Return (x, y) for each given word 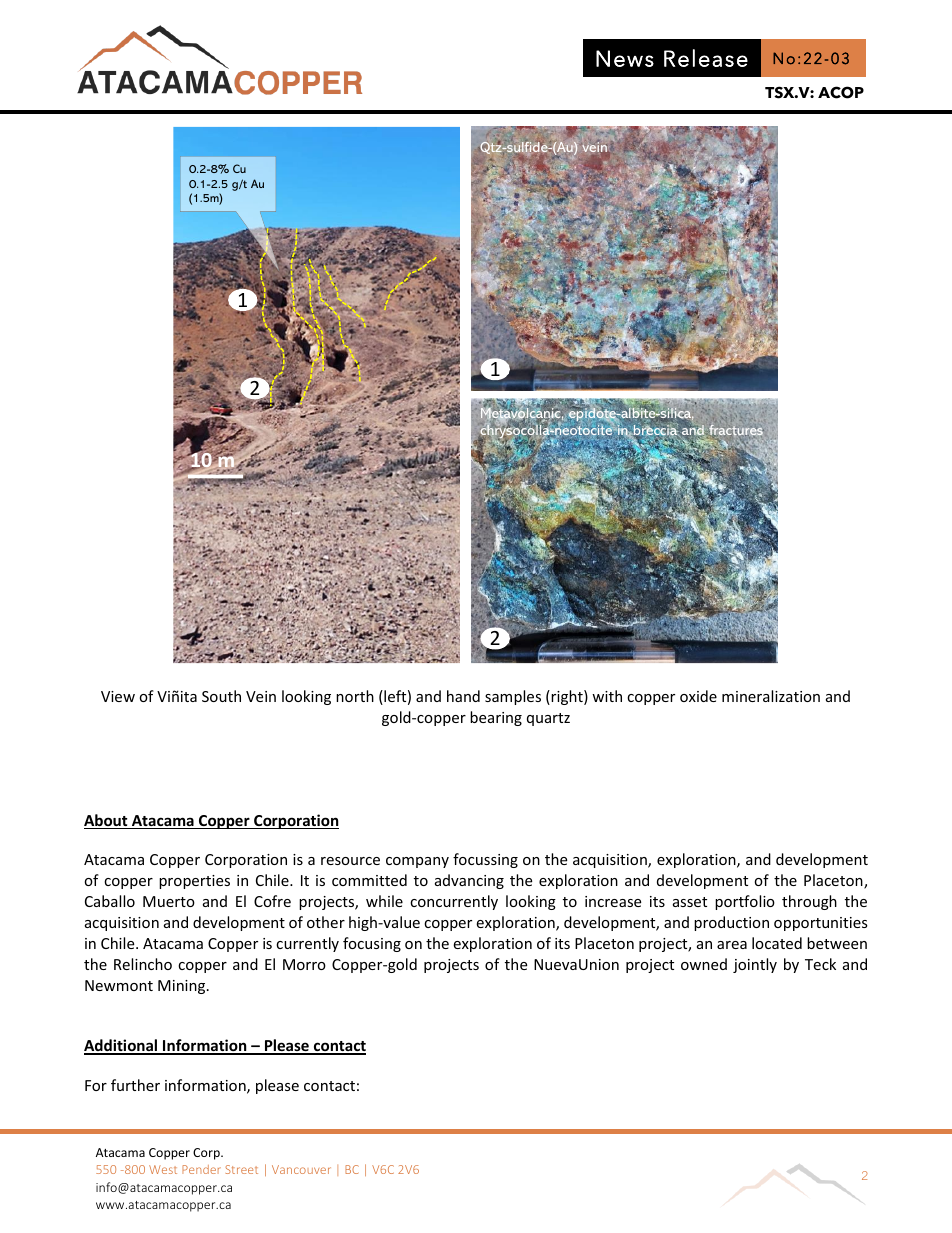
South (221, 696)
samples (513, 697)
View (118, 696)
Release (706, 58)
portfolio (745, 902)
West (163, 1169)
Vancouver (301, 1169)
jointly (755, 965)
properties (194, 882)
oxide (698, 696)
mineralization (771, 696)
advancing (469, 881)
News (625, 58)
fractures (735, 431)
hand (463, 696)
